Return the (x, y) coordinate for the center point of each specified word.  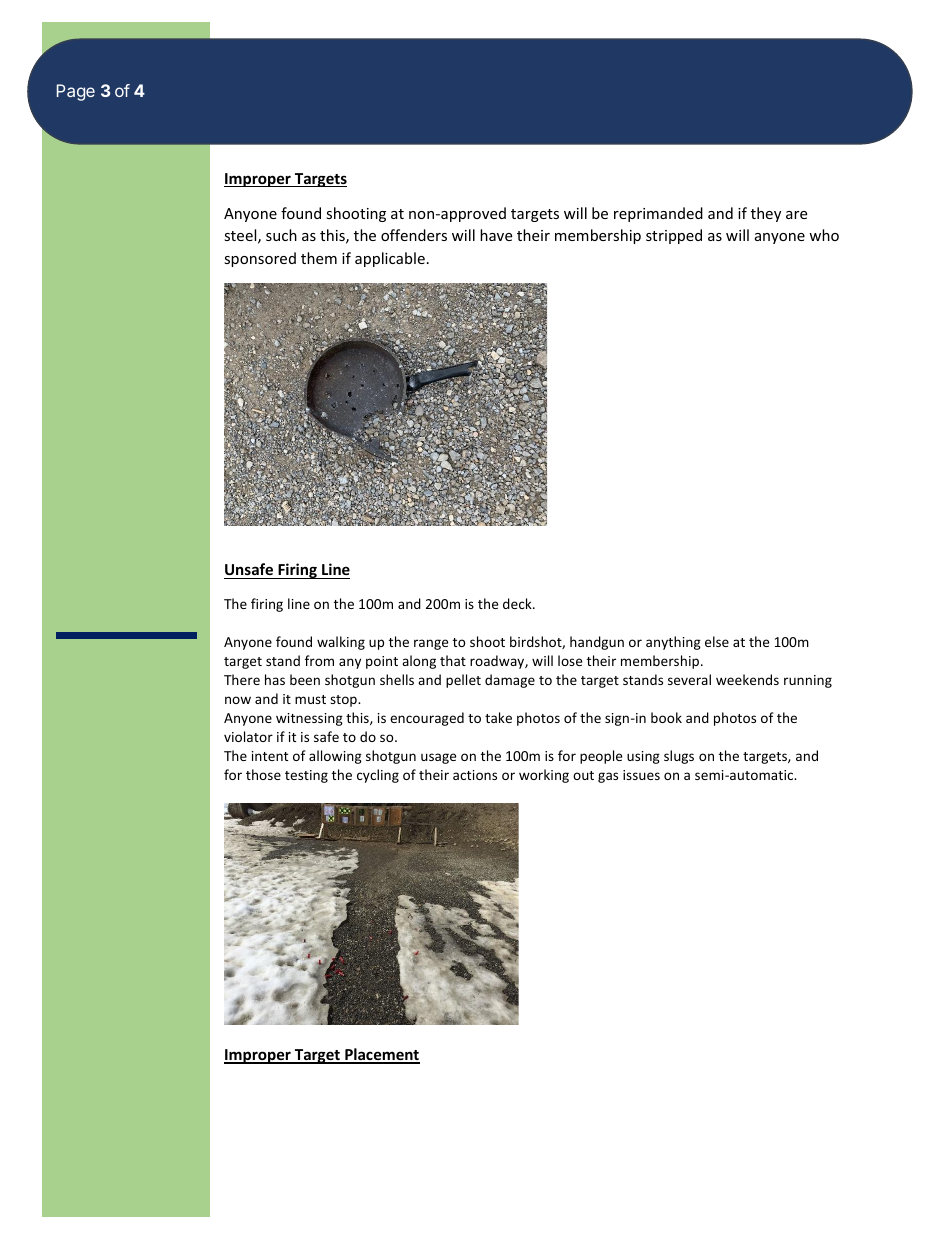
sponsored (260, 259)
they (766, 214)
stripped (674, 236)
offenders (414, 235)
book (666, 717)
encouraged (427, 719)
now (238, 700)
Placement (381, 1055)
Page (76, 92)
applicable (390, 259)
